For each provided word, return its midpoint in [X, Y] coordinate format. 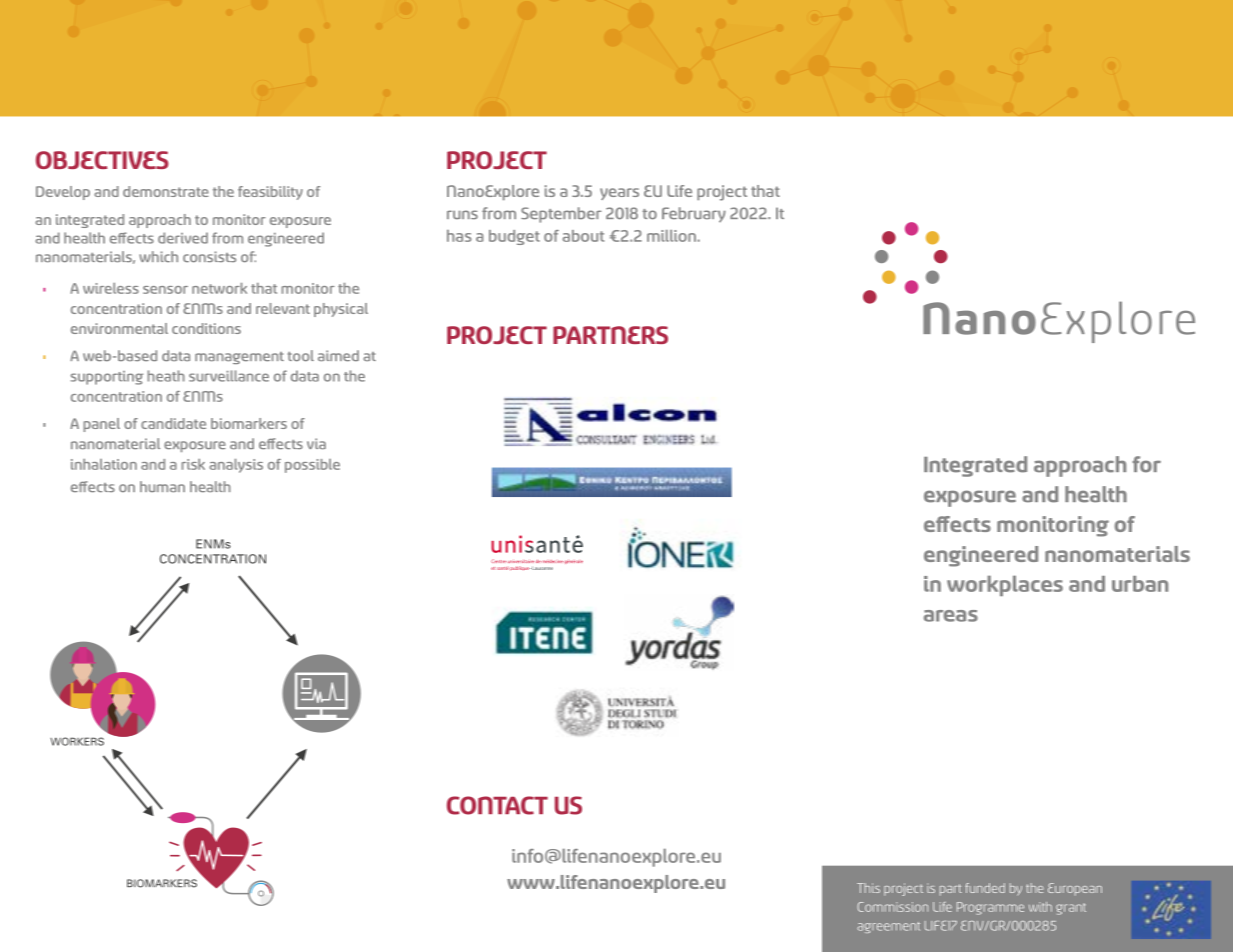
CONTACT [497, 805]
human [162, 486]
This [868, 888]
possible [312, 466]
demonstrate [166, 191]
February [694, 214]
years [619, 194]
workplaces [1005, 586]
